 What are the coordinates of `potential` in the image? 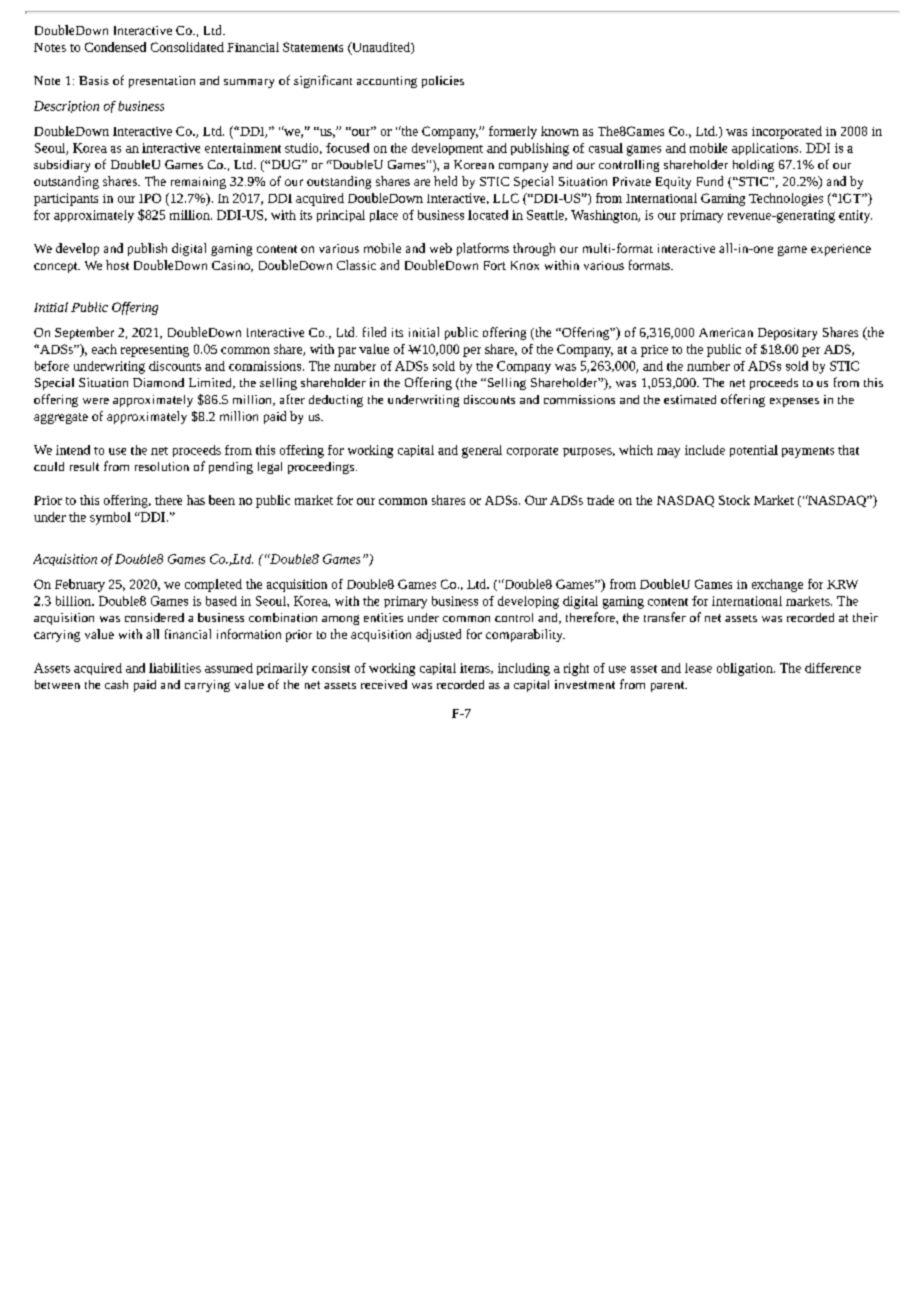 It's located at (754, 451).
